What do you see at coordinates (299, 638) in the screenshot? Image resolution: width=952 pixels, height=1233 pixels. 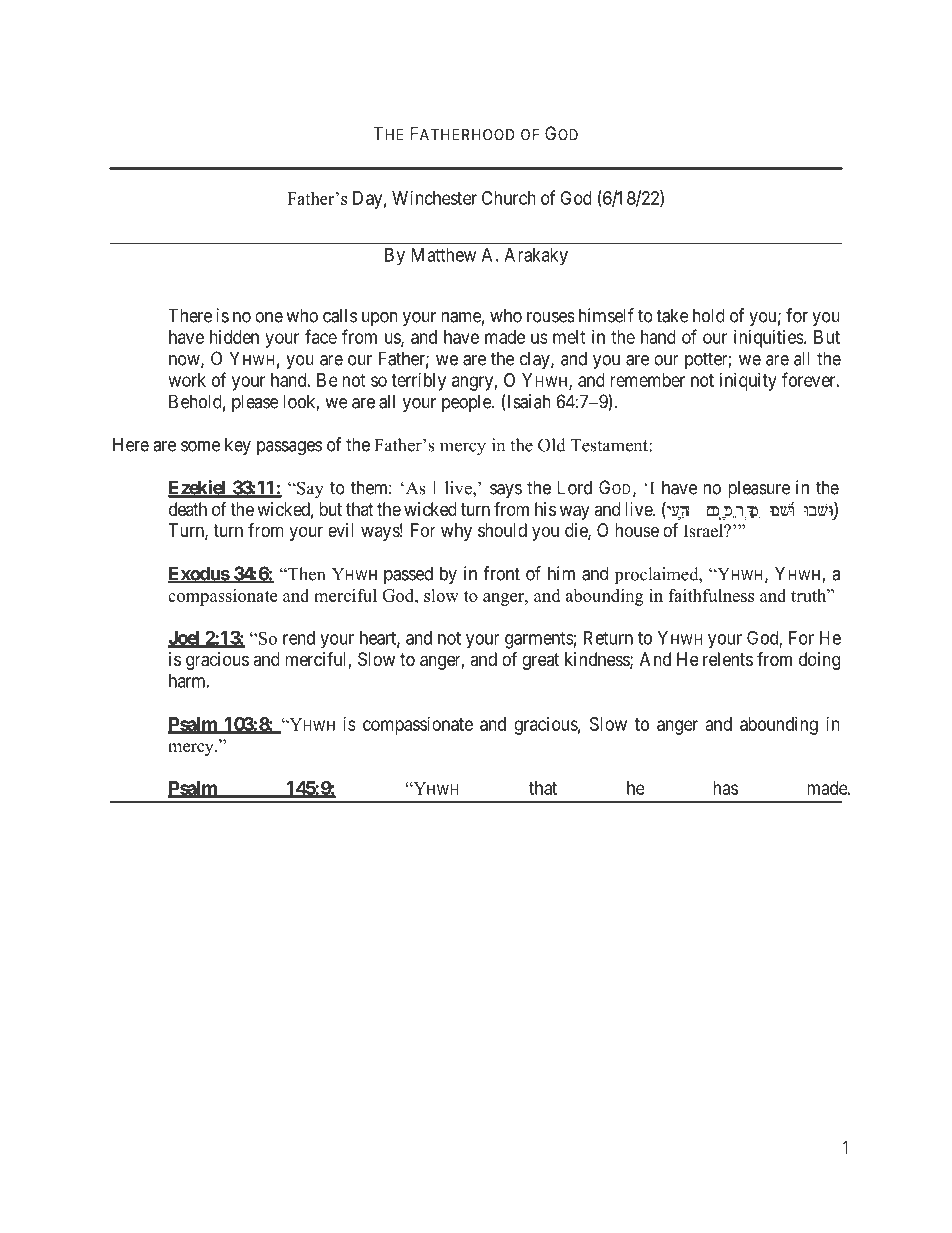 I see `rend` at bounding box center [299, 638].
